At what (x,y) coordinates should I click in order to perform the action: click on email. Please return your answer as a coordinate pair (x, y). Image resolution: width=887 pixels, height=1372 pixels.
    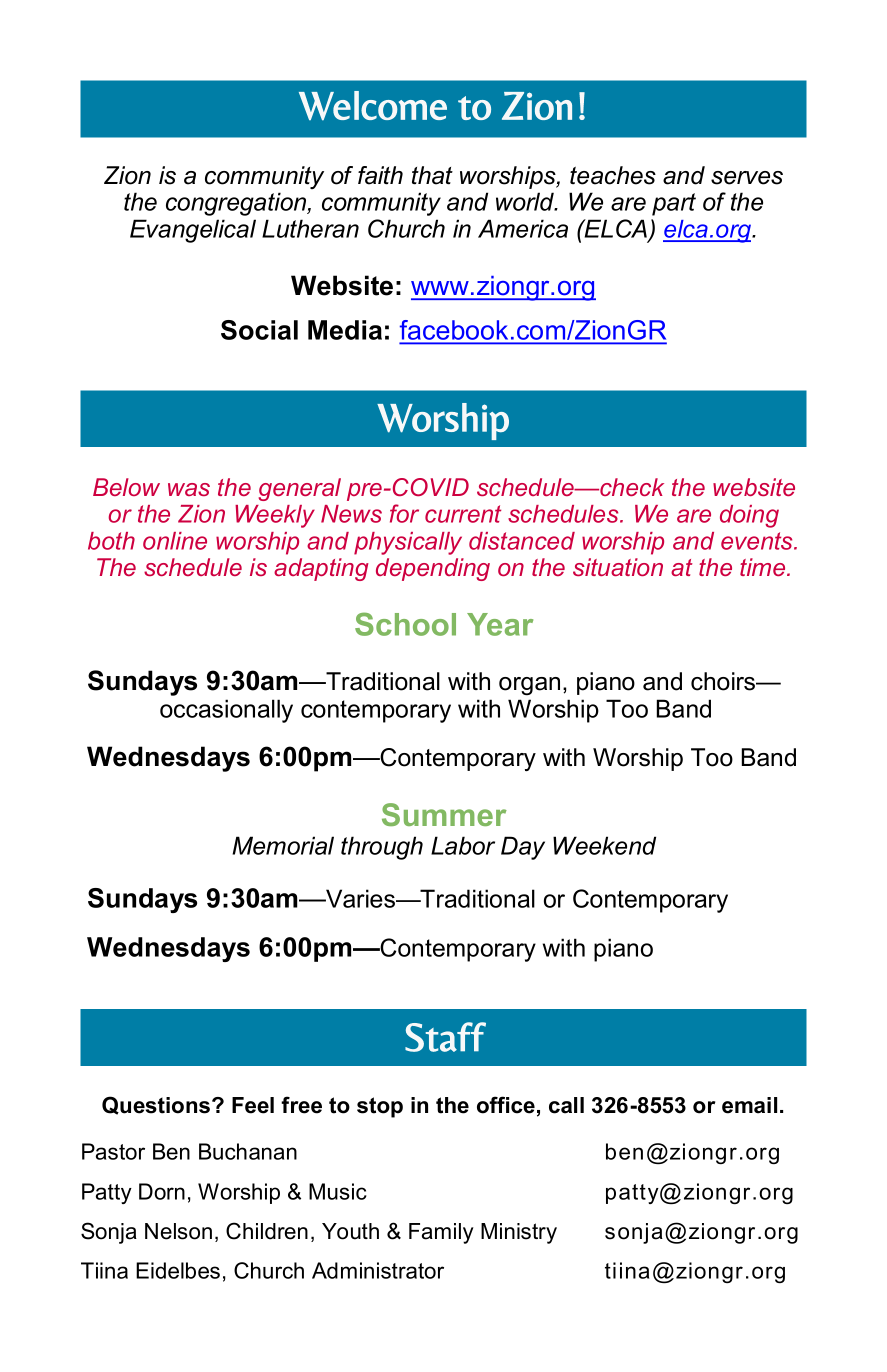
    Looking at the image, I should click on (749, 1105).
